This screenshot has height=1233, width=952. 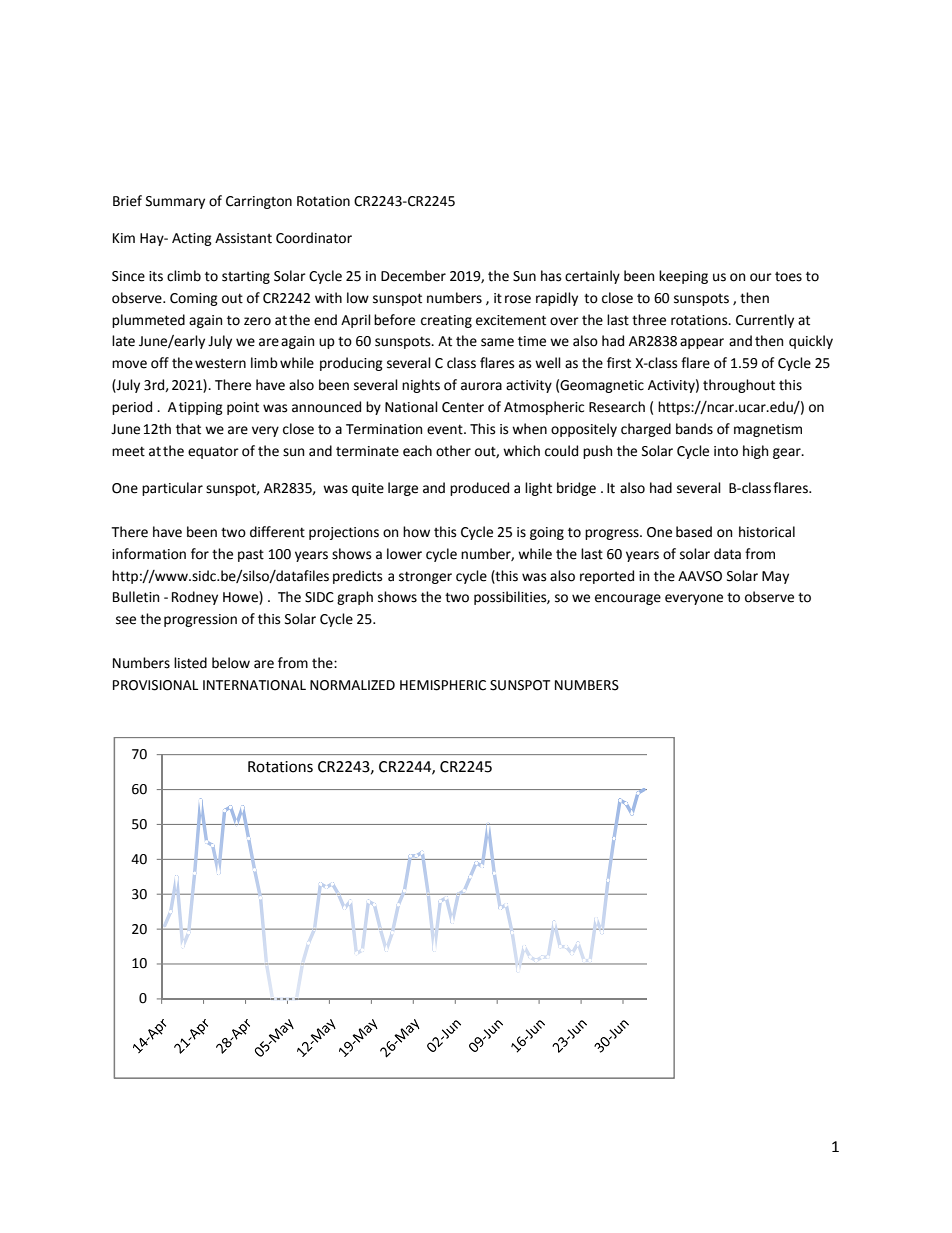 I want to click on May, so click(x=775, y=577).
